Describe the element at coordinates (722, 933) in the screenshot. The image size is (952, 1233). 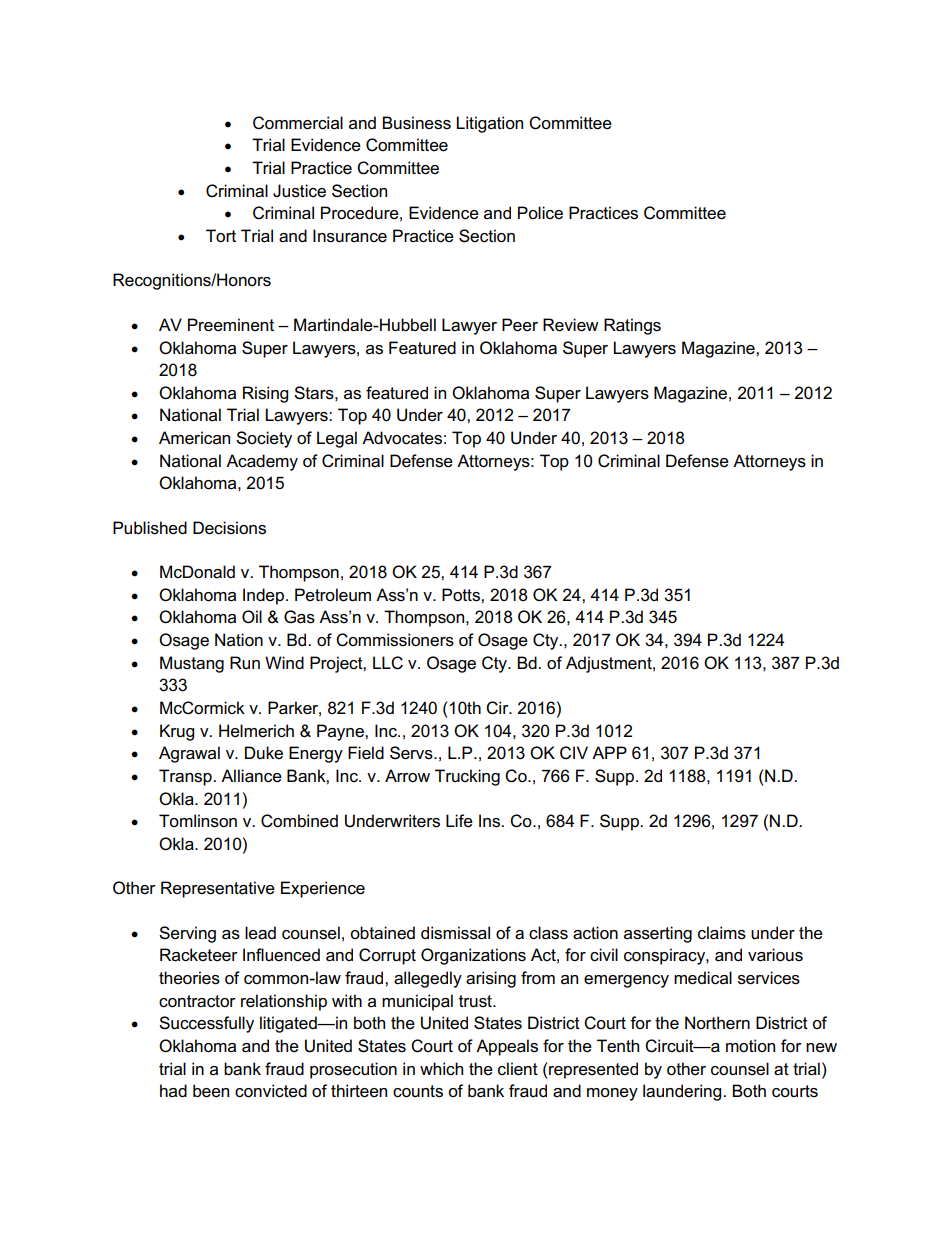
I see `claims` at that location.
